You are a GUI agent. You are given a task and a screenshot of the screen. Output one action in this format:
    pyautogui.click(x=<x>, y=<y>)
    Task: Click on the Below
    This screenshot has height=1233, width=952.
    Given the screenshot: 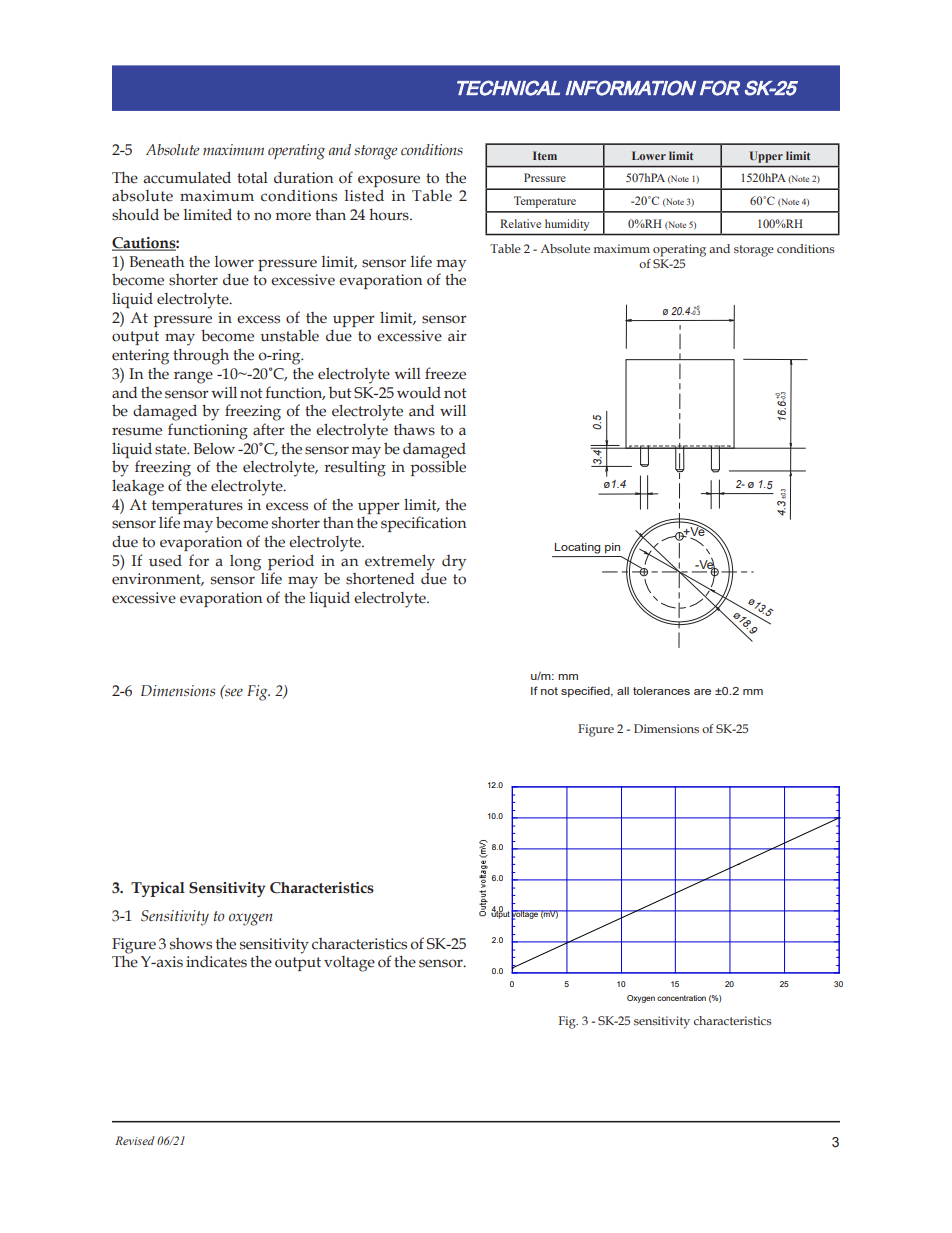 What is the action you would take?
    pyautogui.click(x=214, y=448)
